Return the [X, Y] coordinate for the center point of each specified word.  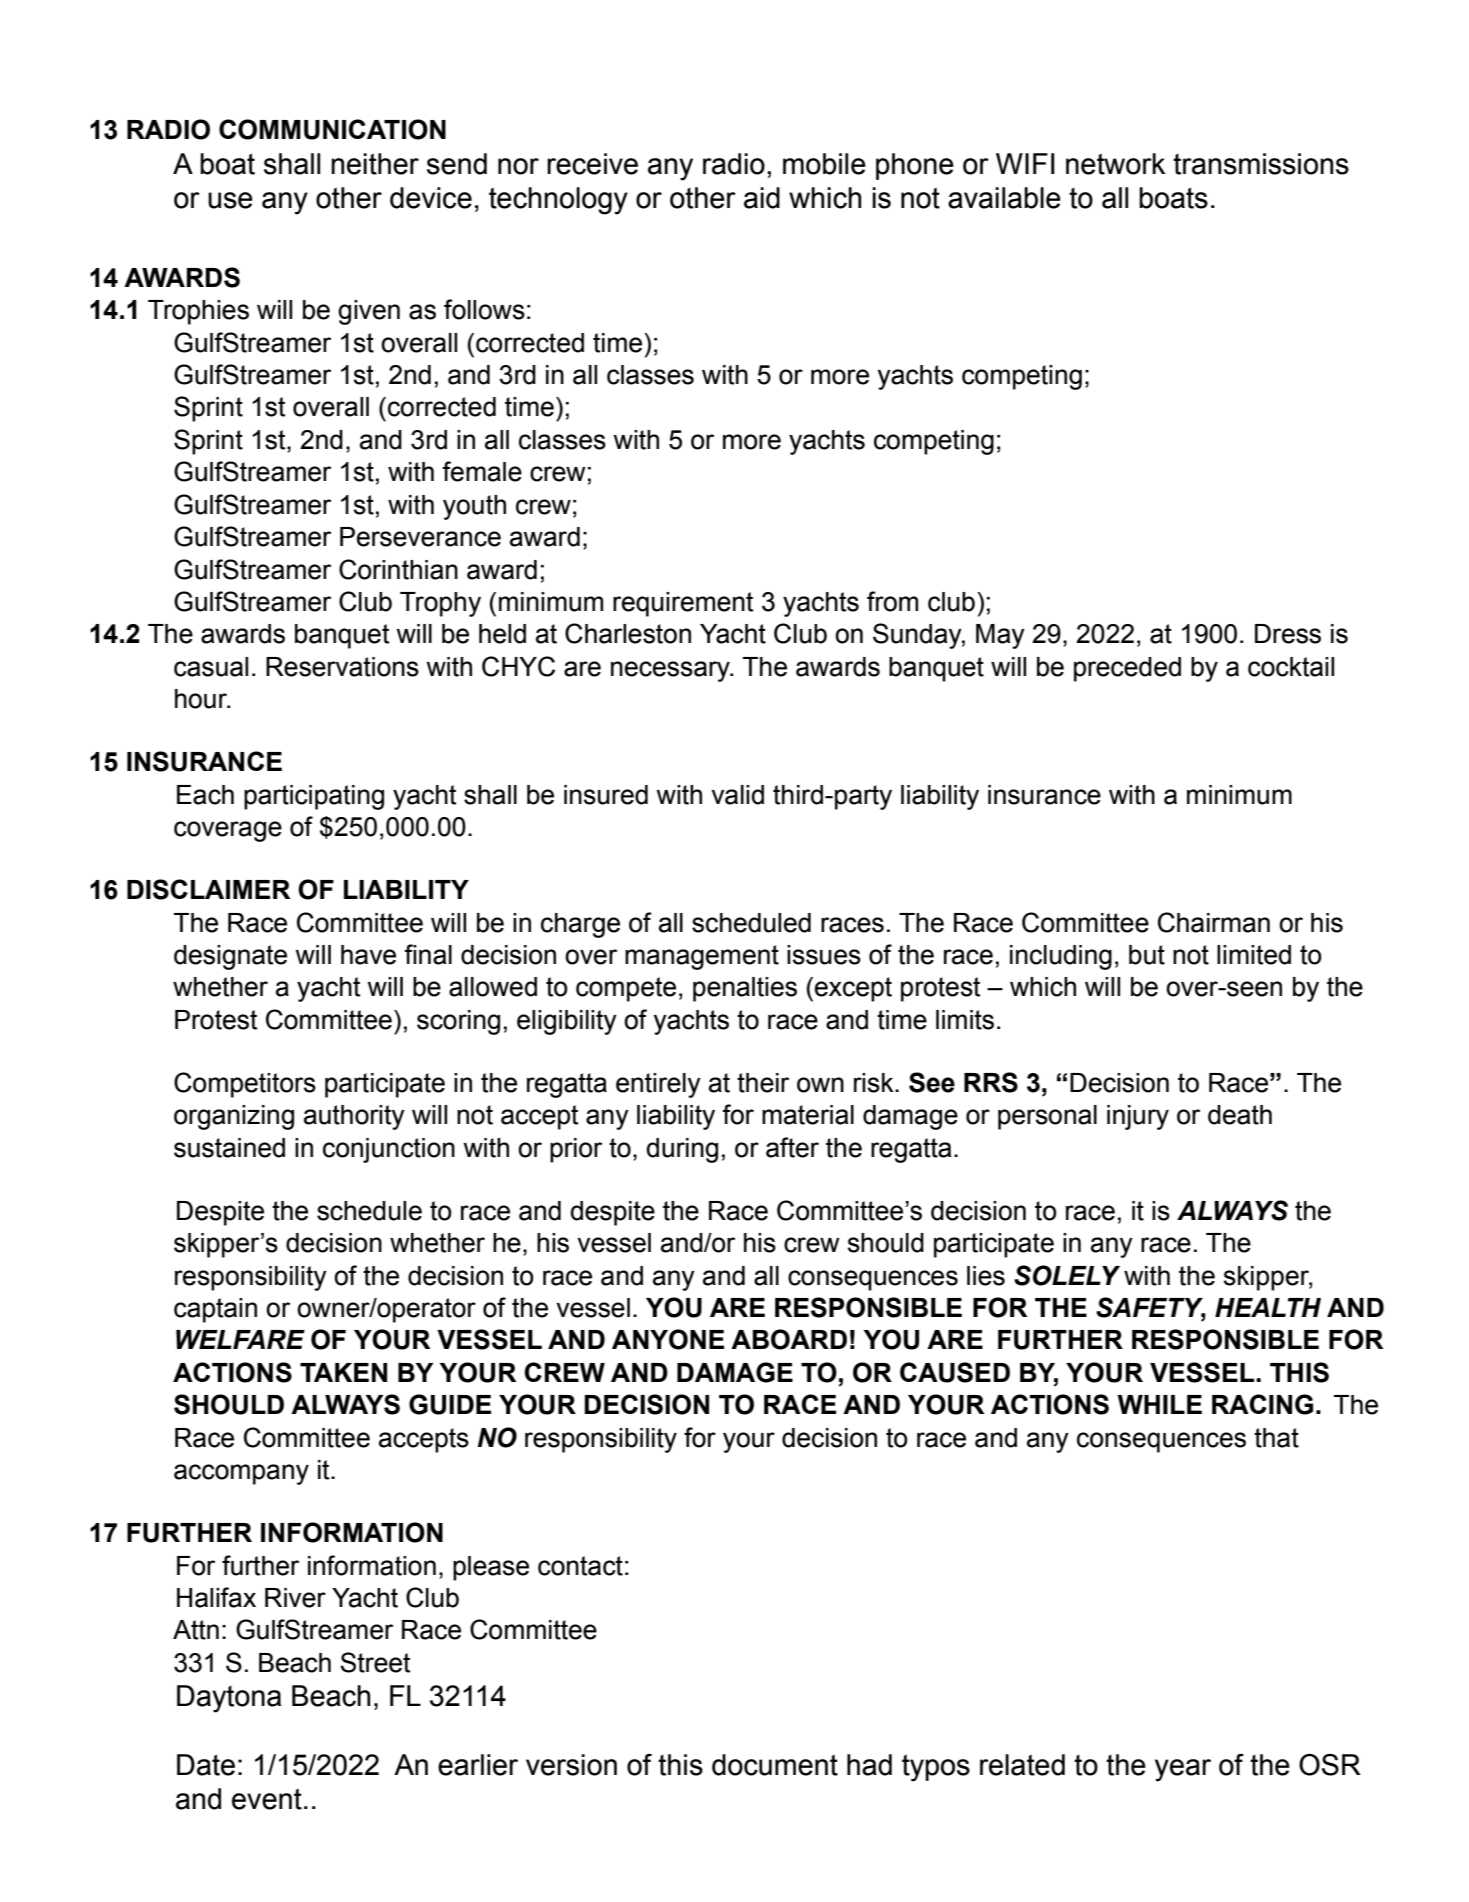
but [1147, 955]
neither [375, 164]
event [267, 1799]
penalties [745, 989]
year [1183, 1770]
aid [762, 198]
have [368, 955]
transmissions [1261, 164]
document [775, 1765]
